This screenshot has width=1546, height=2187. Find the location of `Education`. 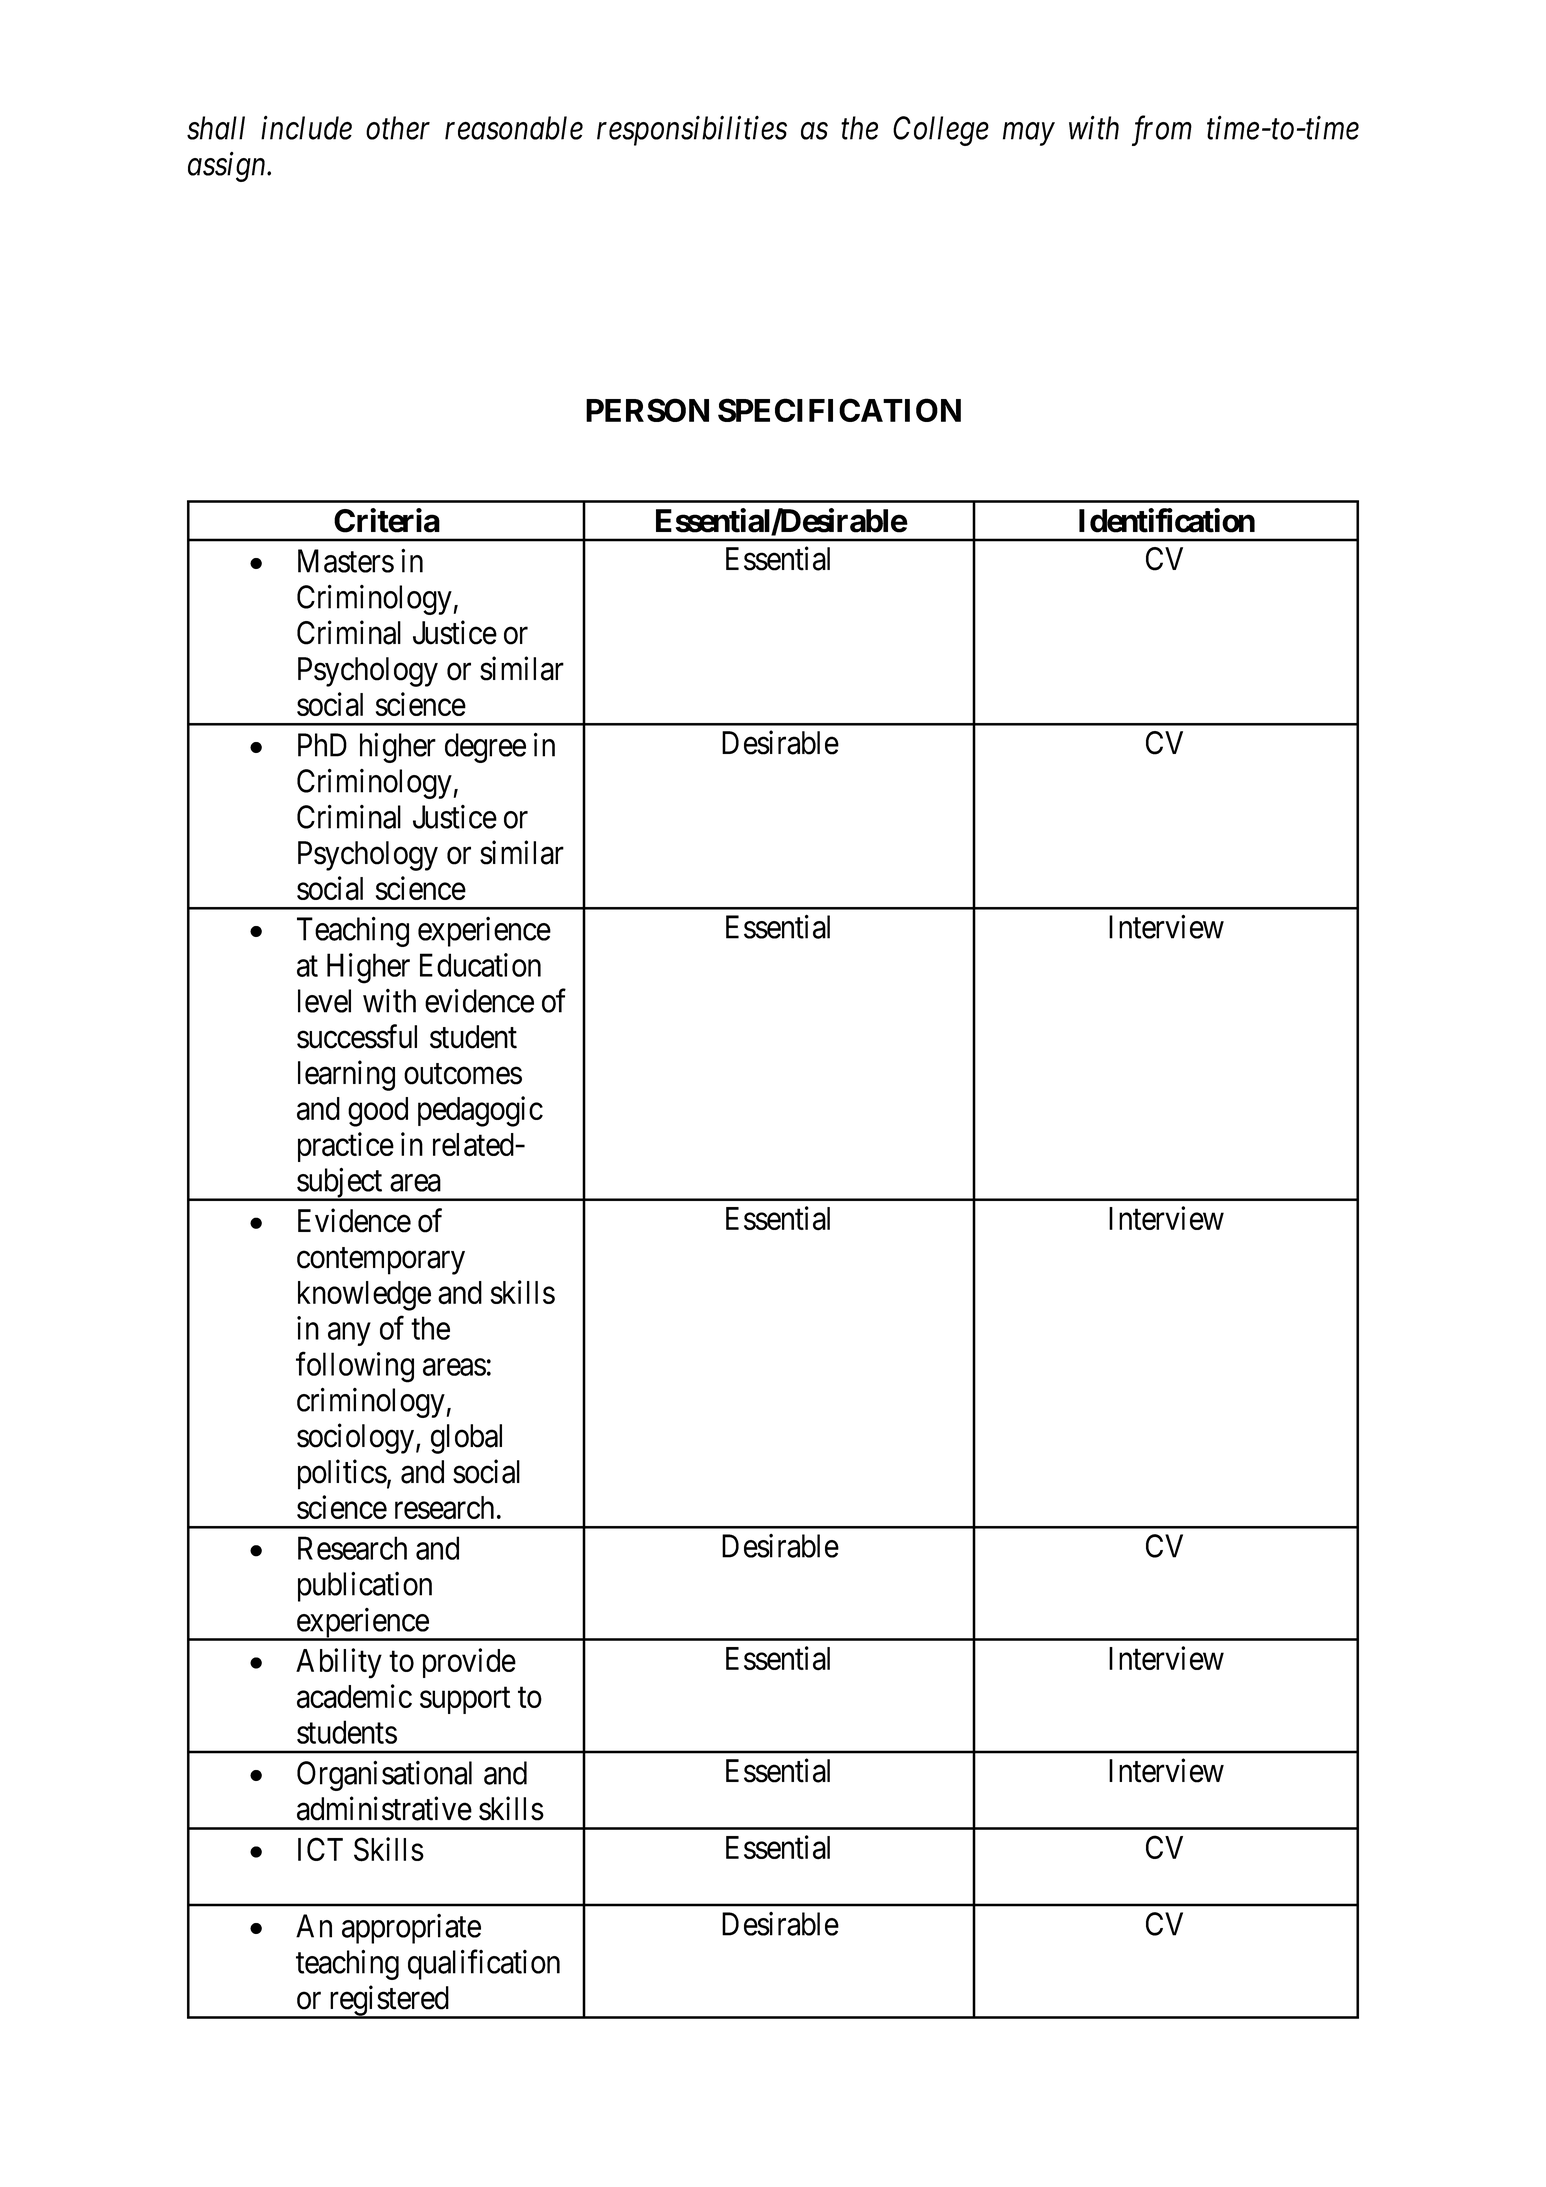

Education is located at coordinates (480, 965).
